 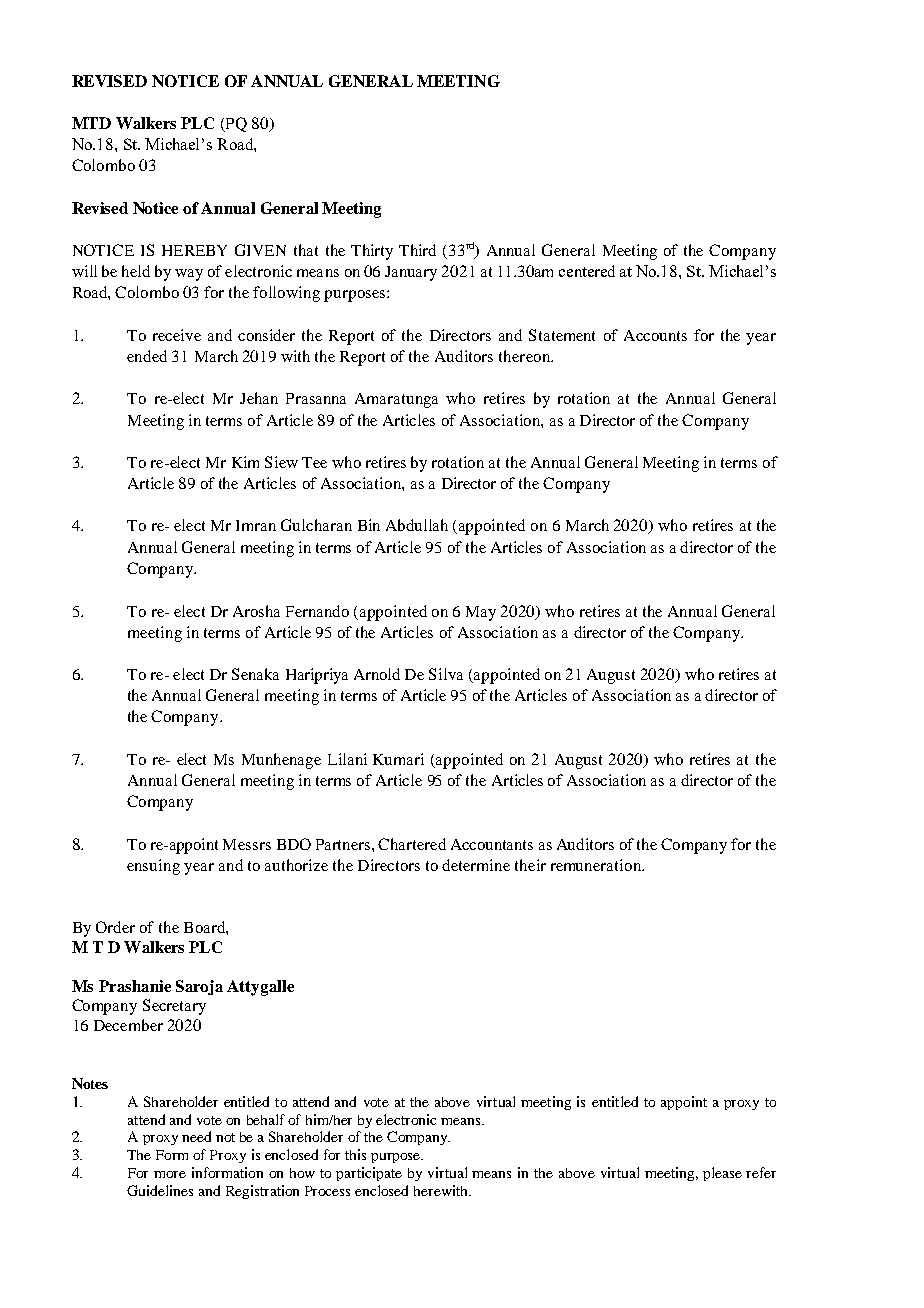 I want to click on Fernando, so click(x=317, y=611).
